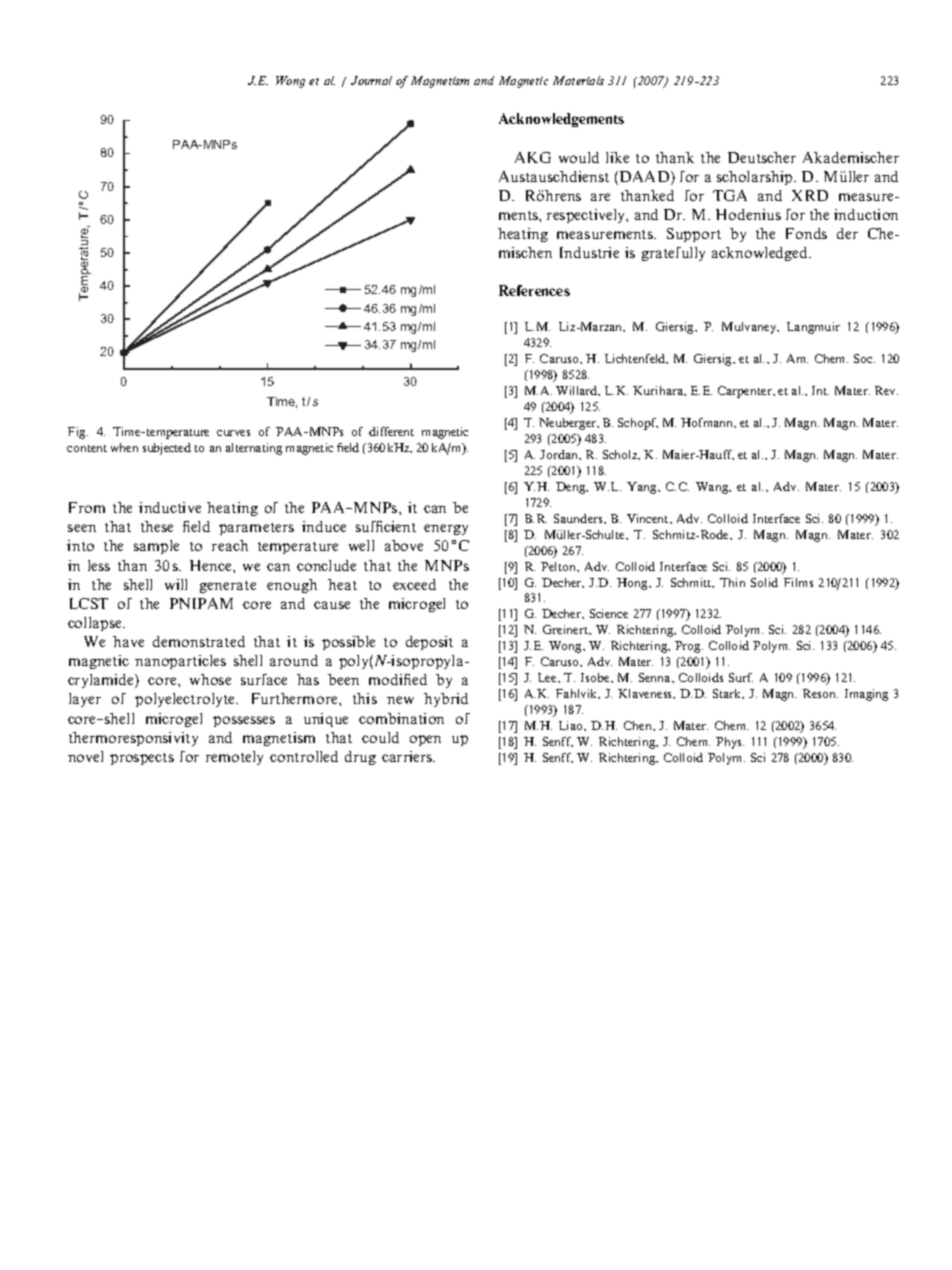 Image resolution: width=952 pixels, height=1270 pixels. Describe the element at coordinates (762, 157) in the screenshot. I see `Deutscher` at that location.
